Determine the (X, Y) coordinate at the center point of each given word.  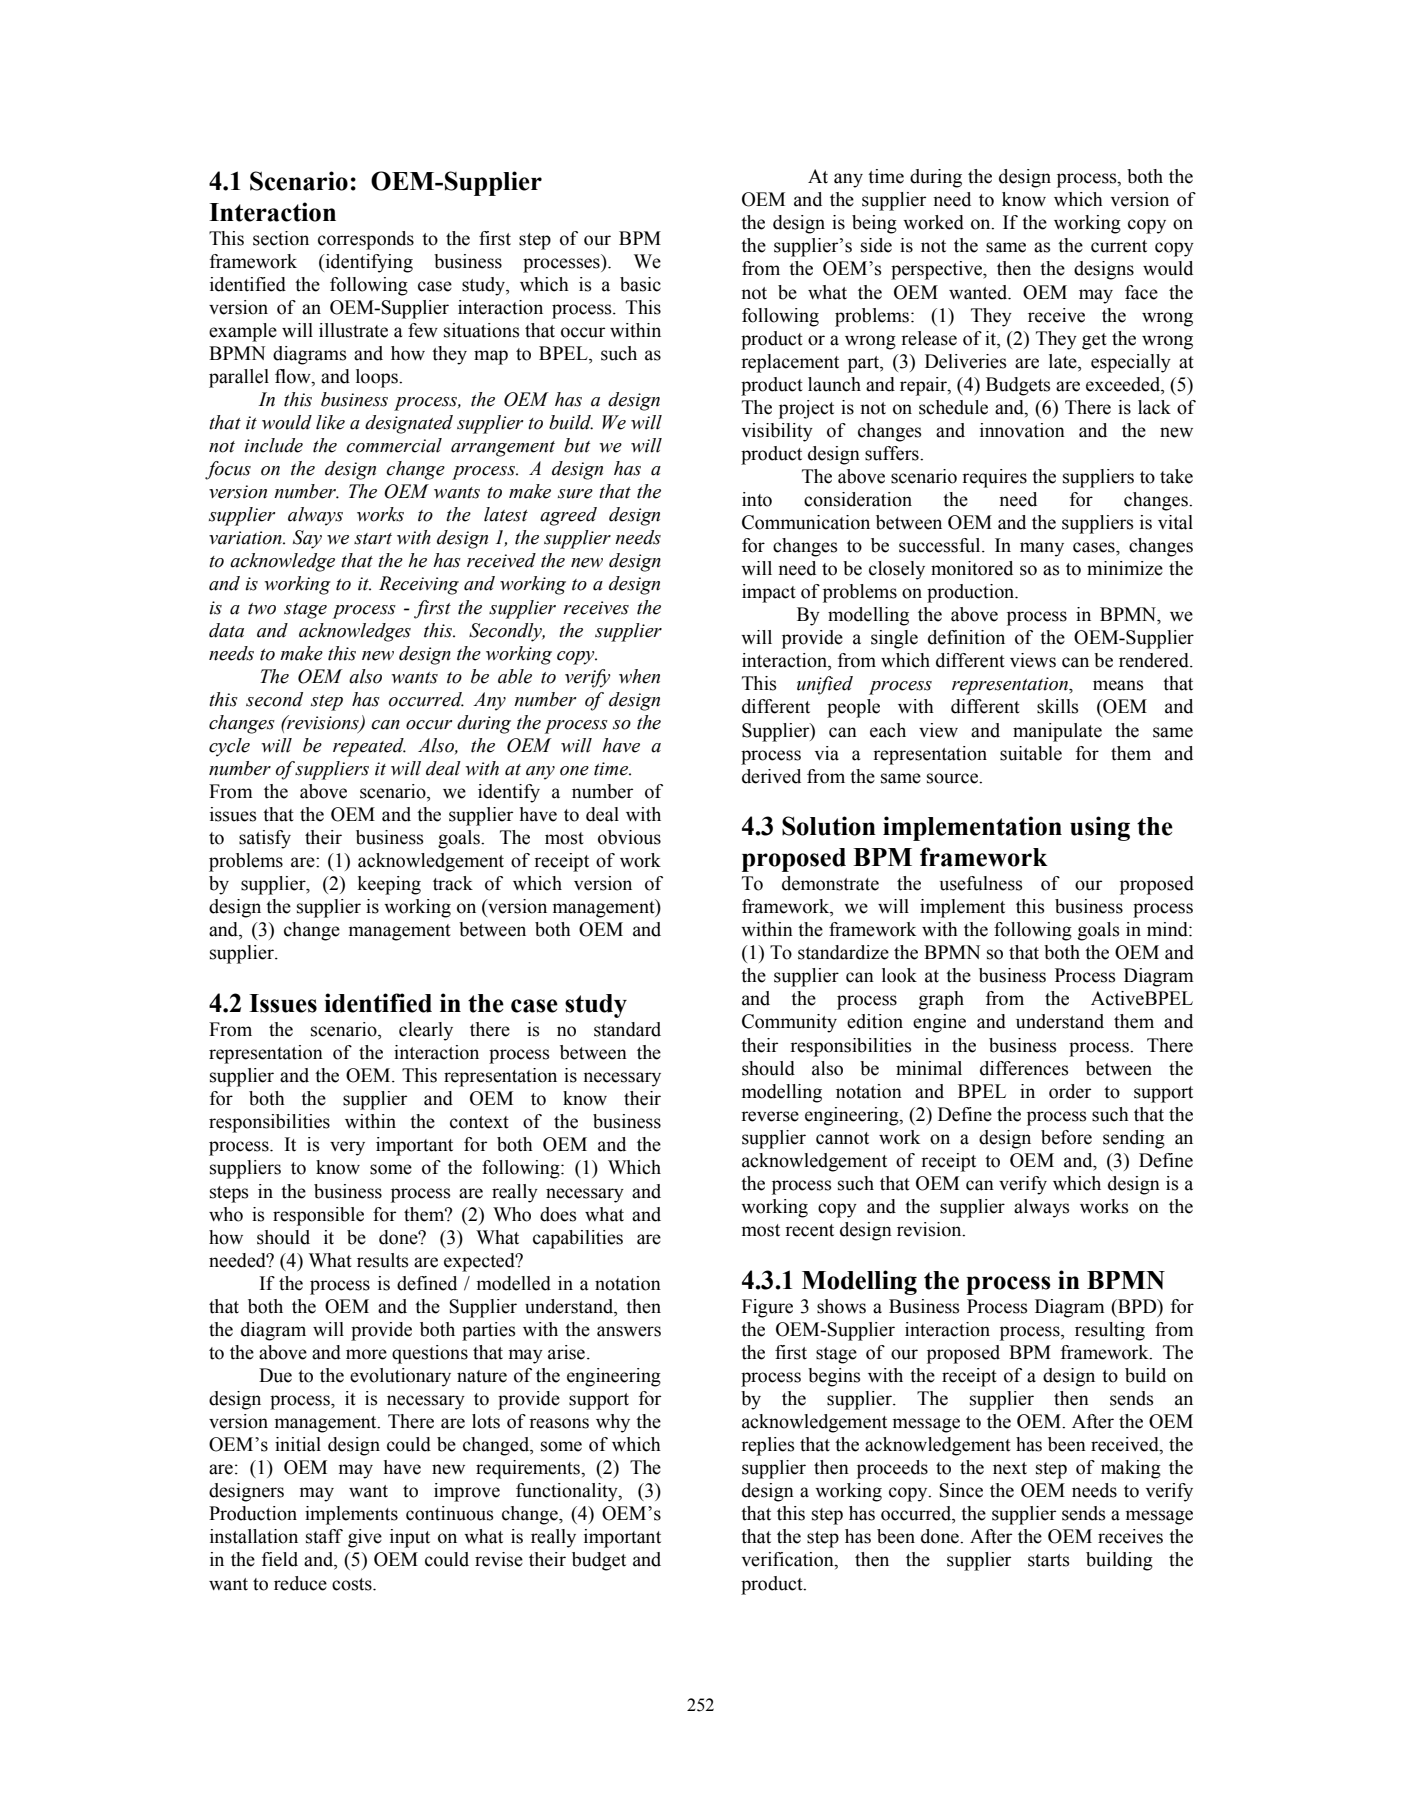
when (639, 676)
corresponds (366, 240)
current (1119, 246)
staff (324, 1536)
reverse (770, 1116)
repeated (369, 747)
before (1066, 1137)
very (347, 1148)
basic (640, 284)
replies (768, 1446)
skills (1058, 706)
